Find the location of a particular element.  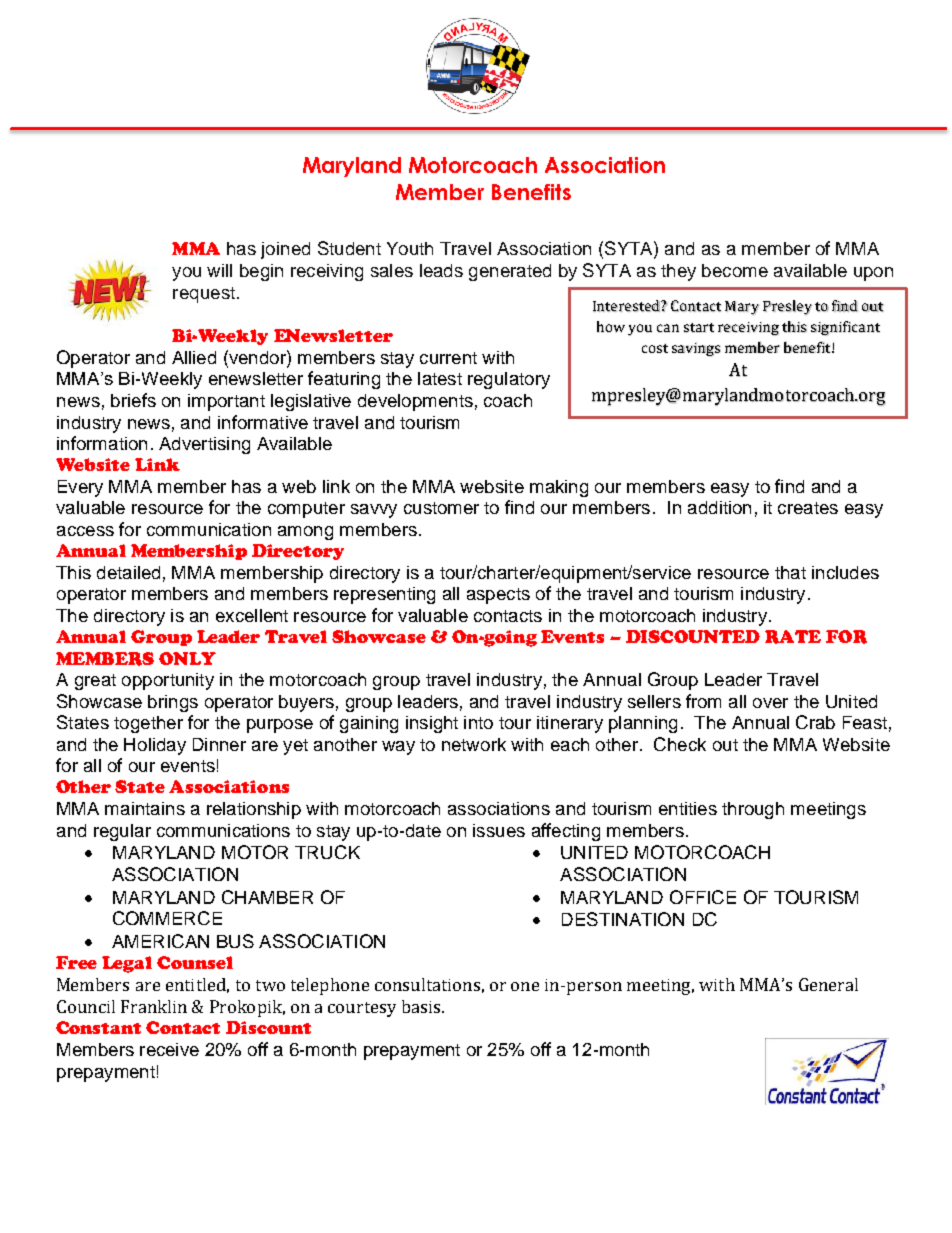

leads is located at coordinates (441, 270).
